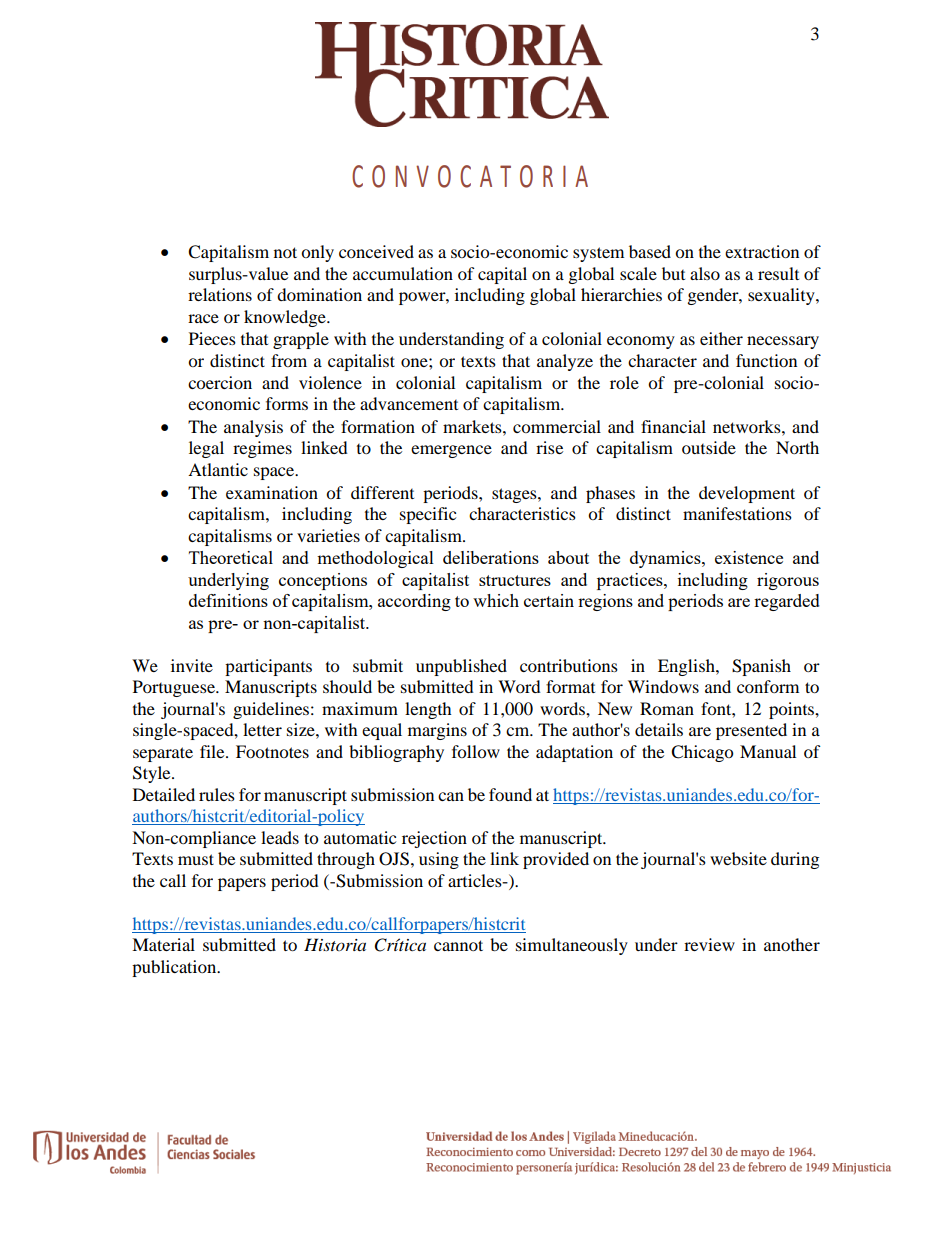  Describe the element at coordinates (709, 447) in the image. I see `outside` at that location.
